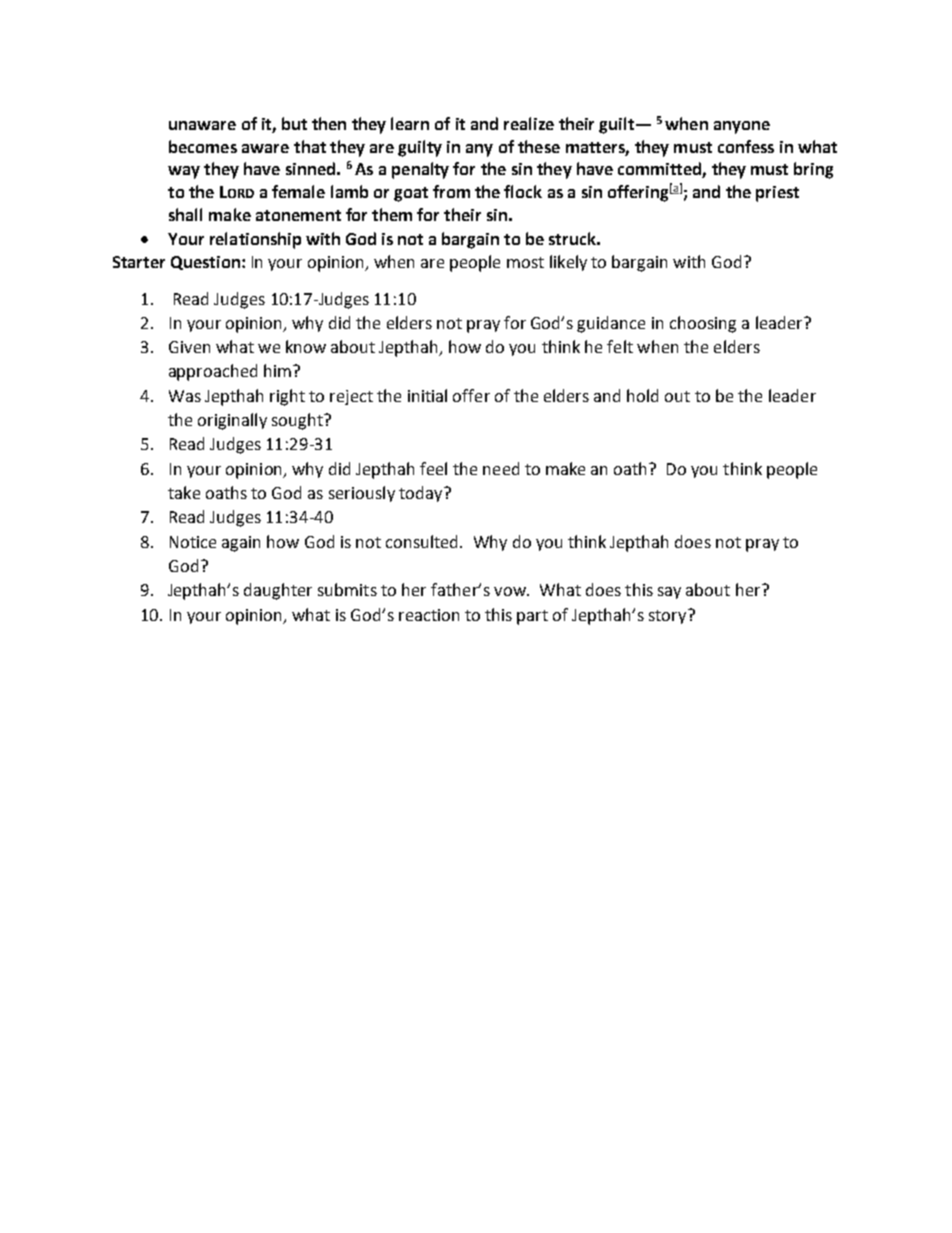 This image has width=952, height=1233. Describe the element at coordinates (525, 262) in the image. I see `most` at that location.
